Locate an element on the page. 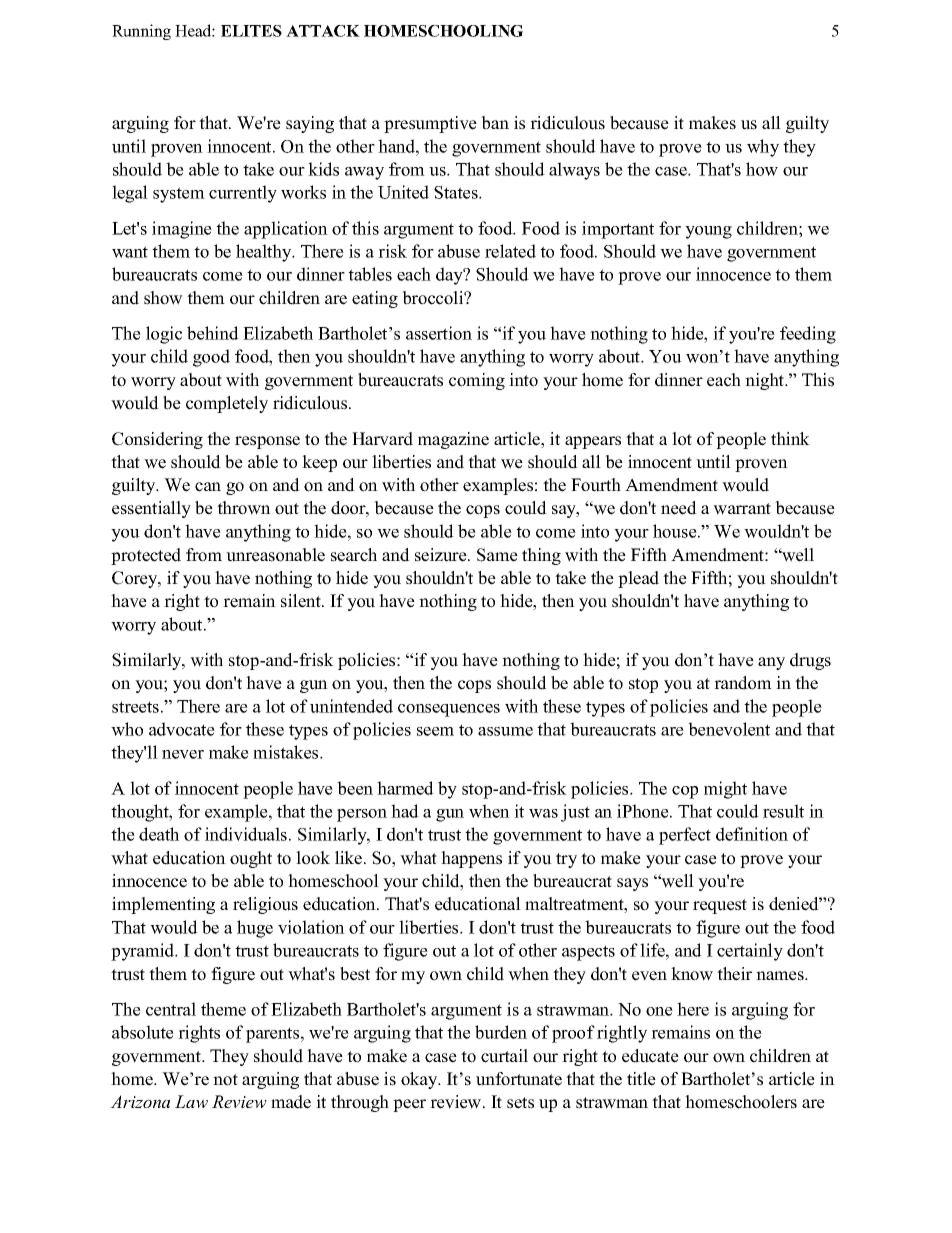 The height and width of the image is (1233, 952). seizure is located at coordinates (442, 555).
